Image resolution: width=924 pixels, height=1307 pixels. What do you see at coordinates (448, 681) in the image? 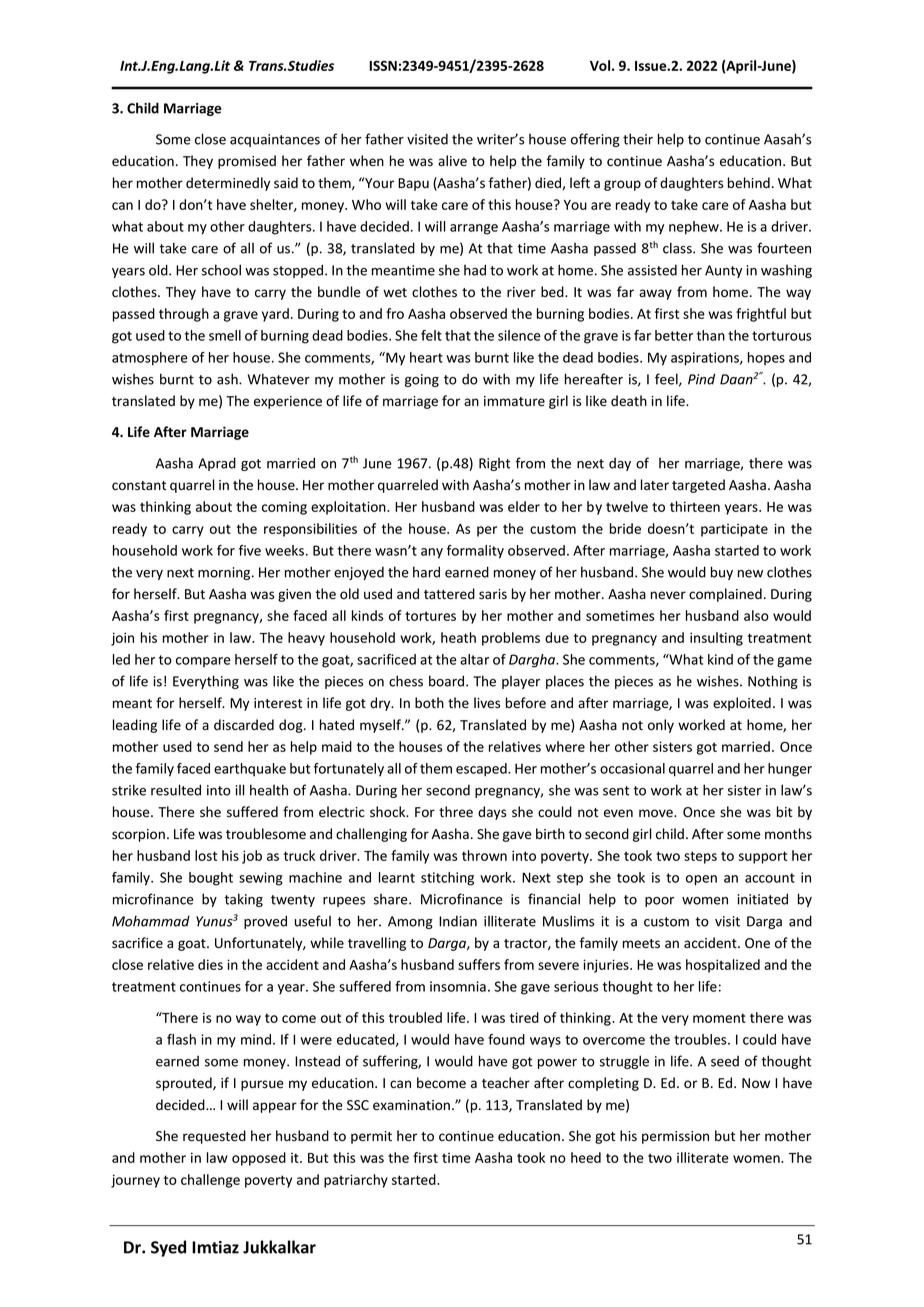
I see `board` at bounding box center [448, 681].
